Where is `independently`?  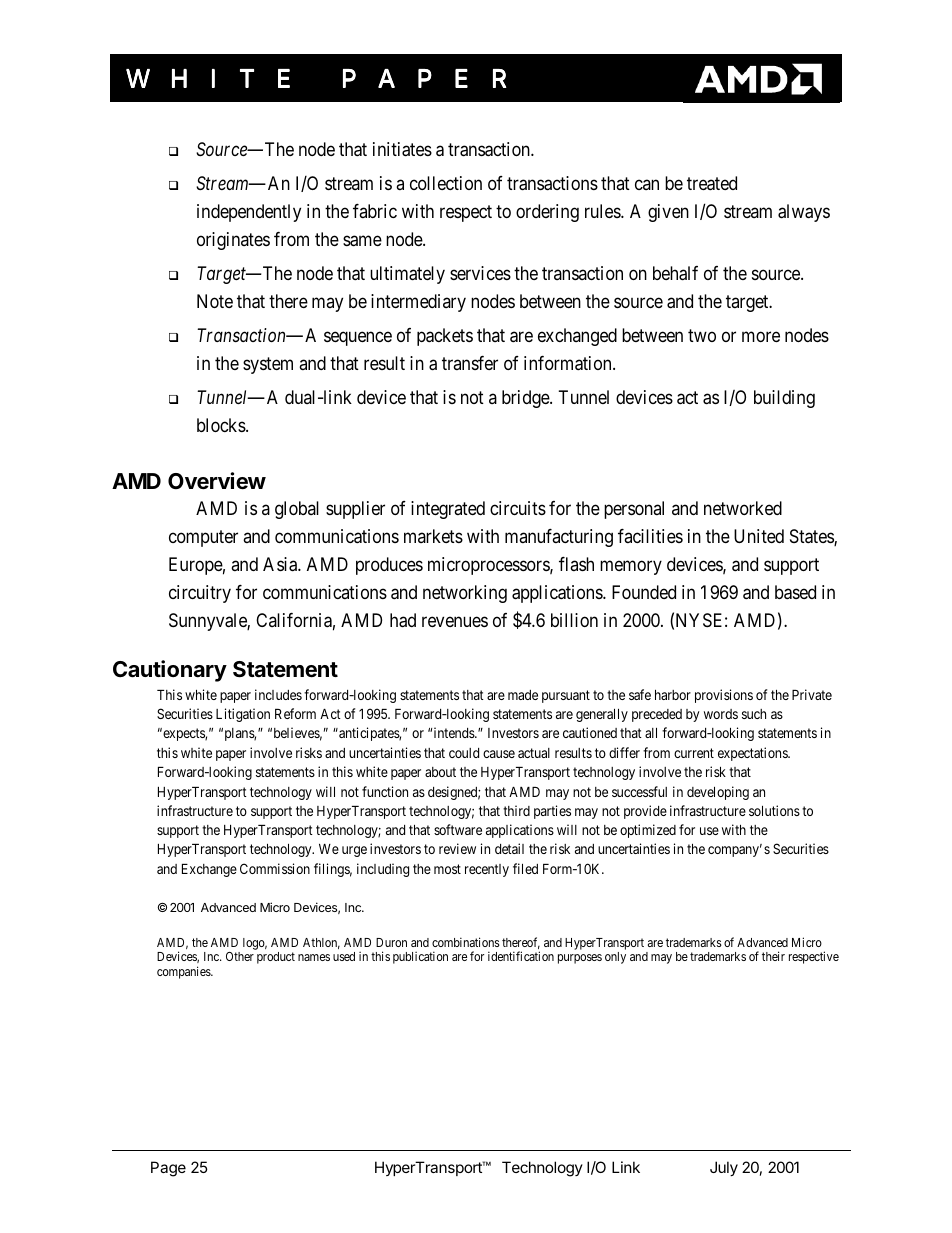
independently is located at coordinates (249, 213).
